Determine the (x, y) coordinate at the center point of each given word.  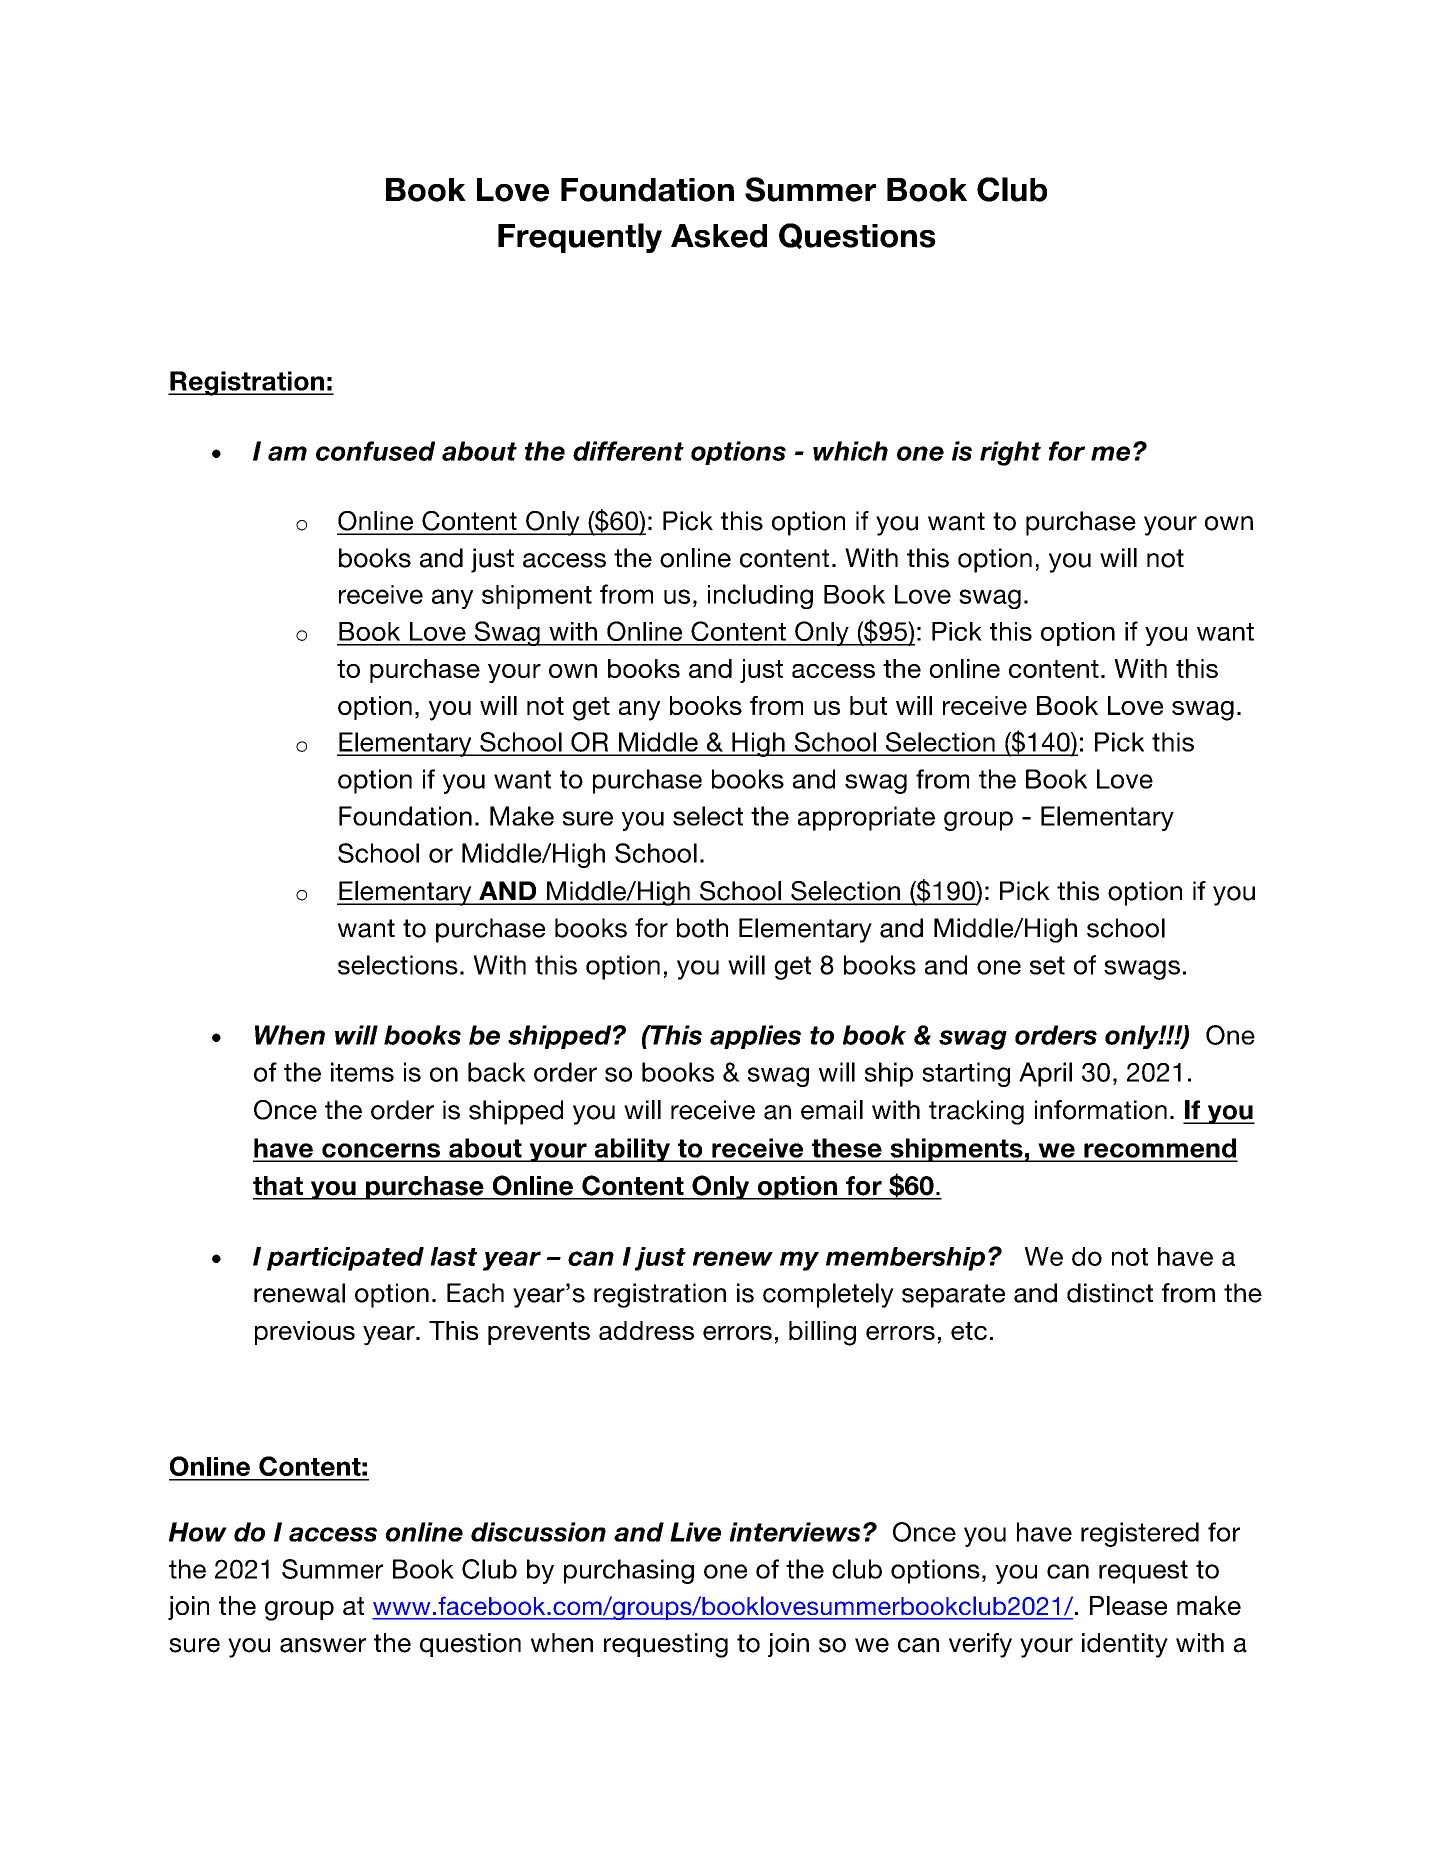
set (1047, 965)
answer (323, 1645)
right (1010, 453)
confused (375, 451)
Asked (719, 236)
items (362, 1072)
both (702, 928)
